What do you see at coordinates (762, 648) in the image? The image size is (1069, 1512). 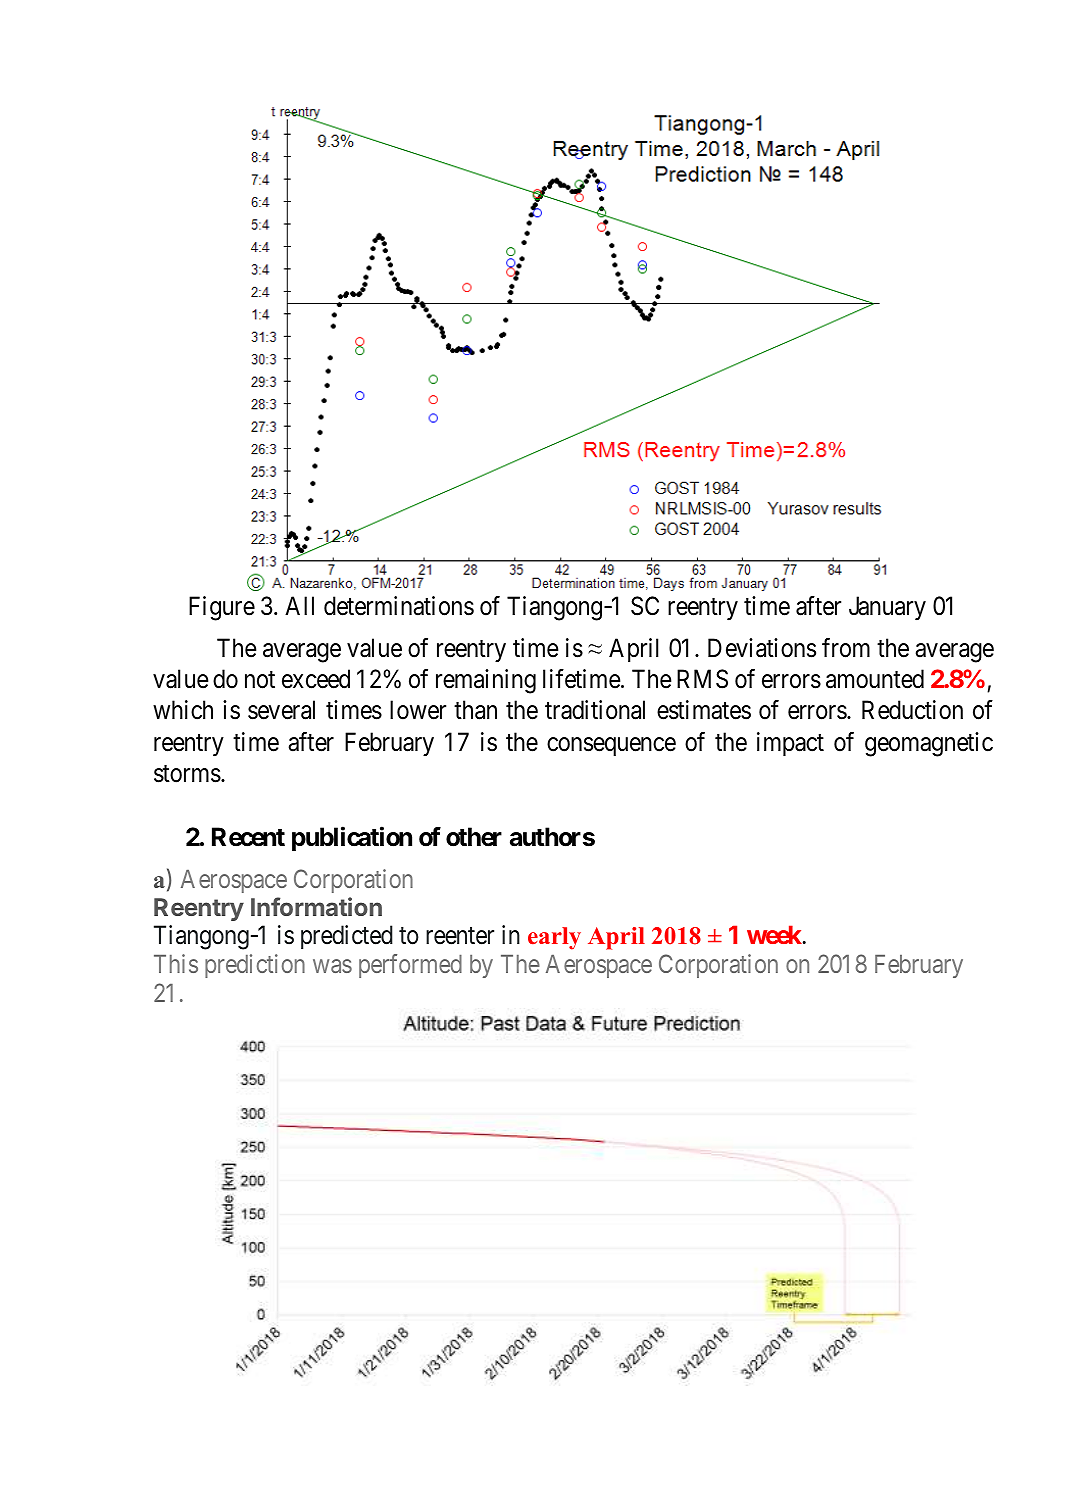 I see `Deviations` at bounding box center [762, 648].
